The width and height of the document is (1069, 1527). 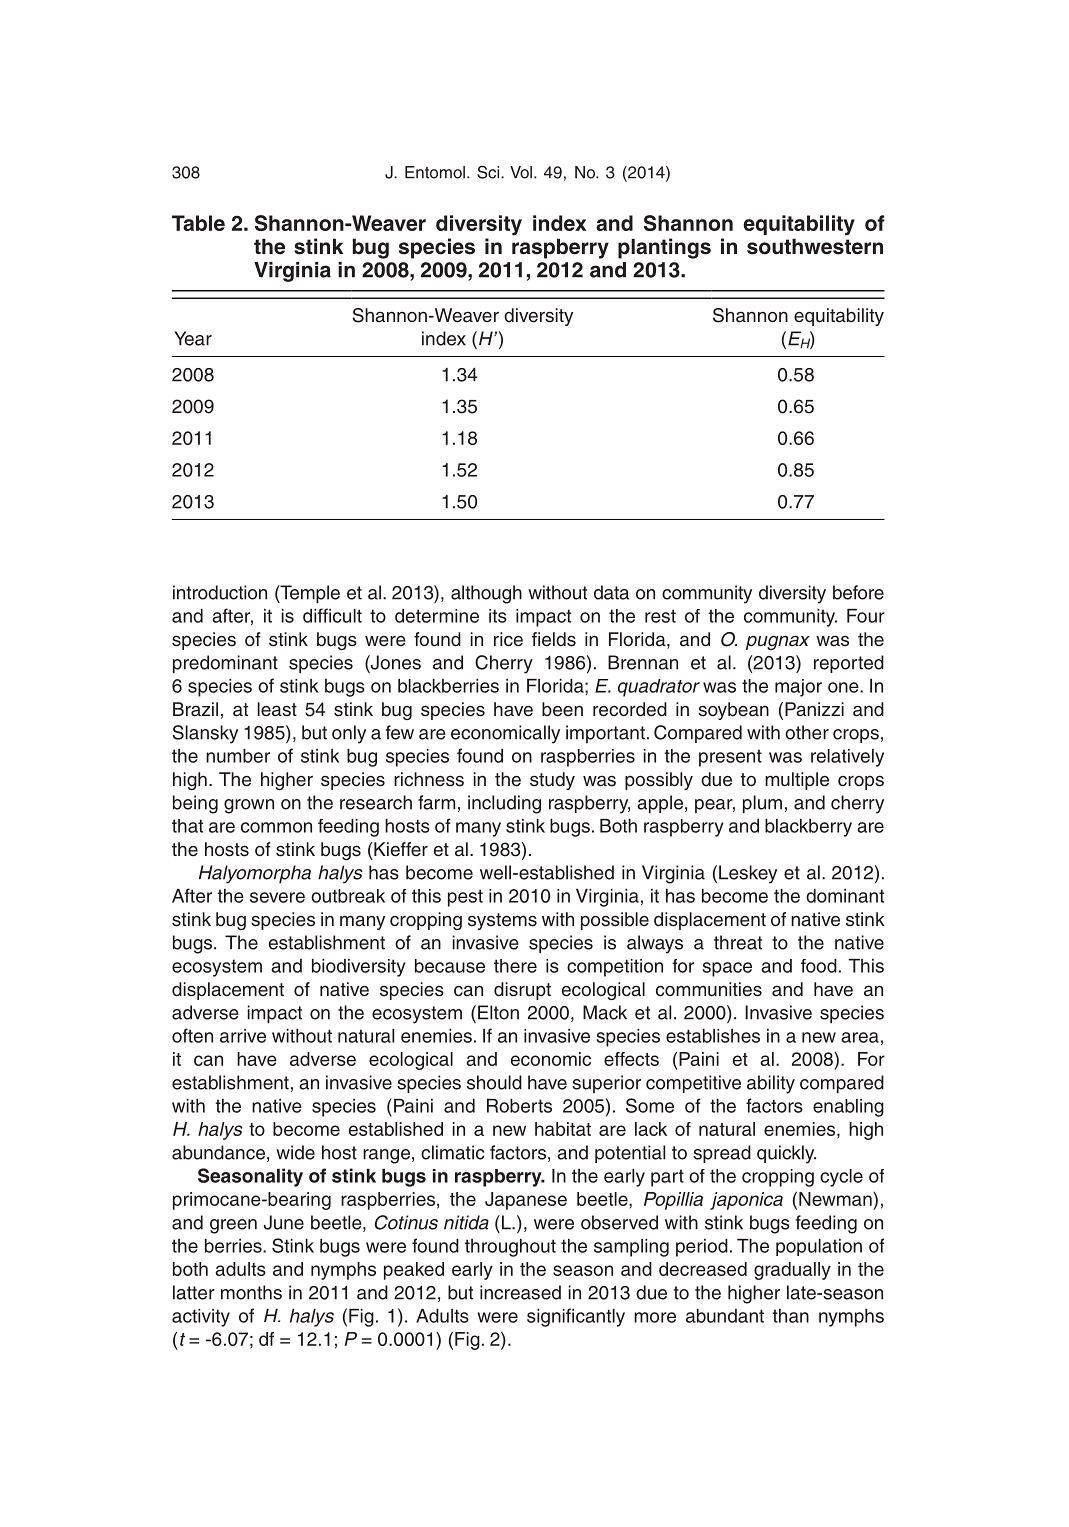 I want to click on Table, so click(x=198, y=223).
